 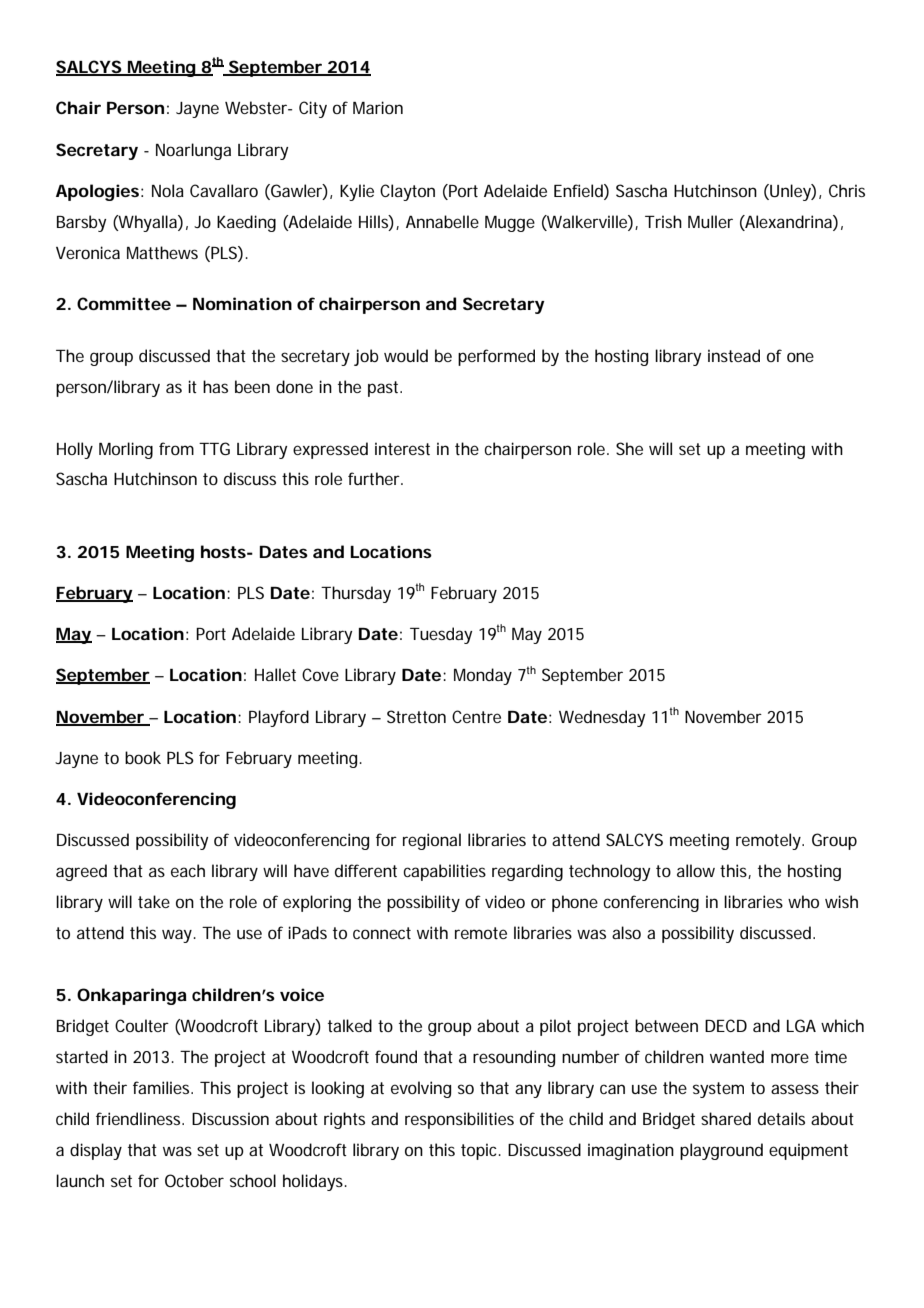 What do you see at coordinates (176, 448) in the image?
I see `from` at bounding box center [176, 448].
